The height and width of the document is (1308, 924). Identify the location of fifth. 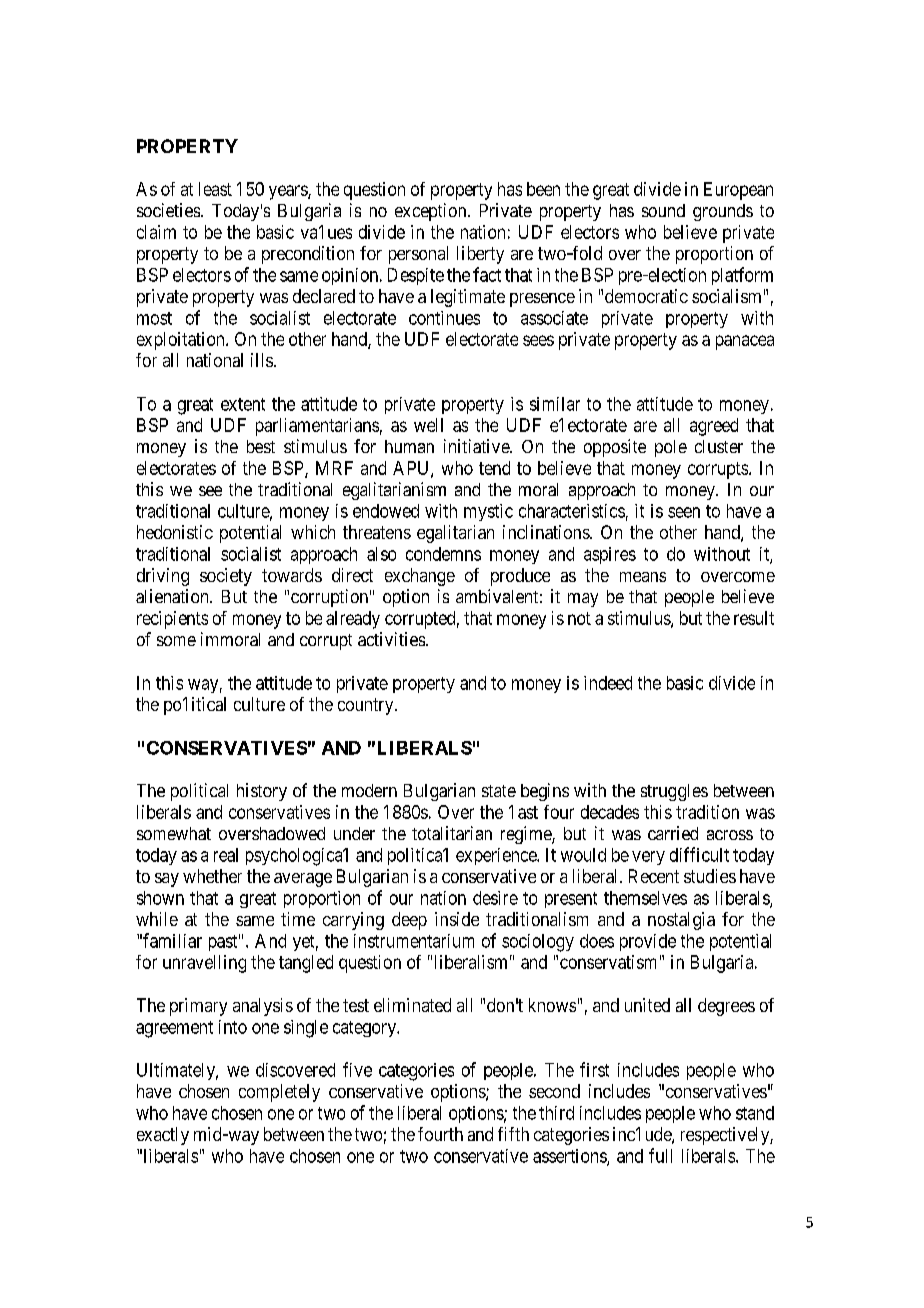
(513, 1134).
